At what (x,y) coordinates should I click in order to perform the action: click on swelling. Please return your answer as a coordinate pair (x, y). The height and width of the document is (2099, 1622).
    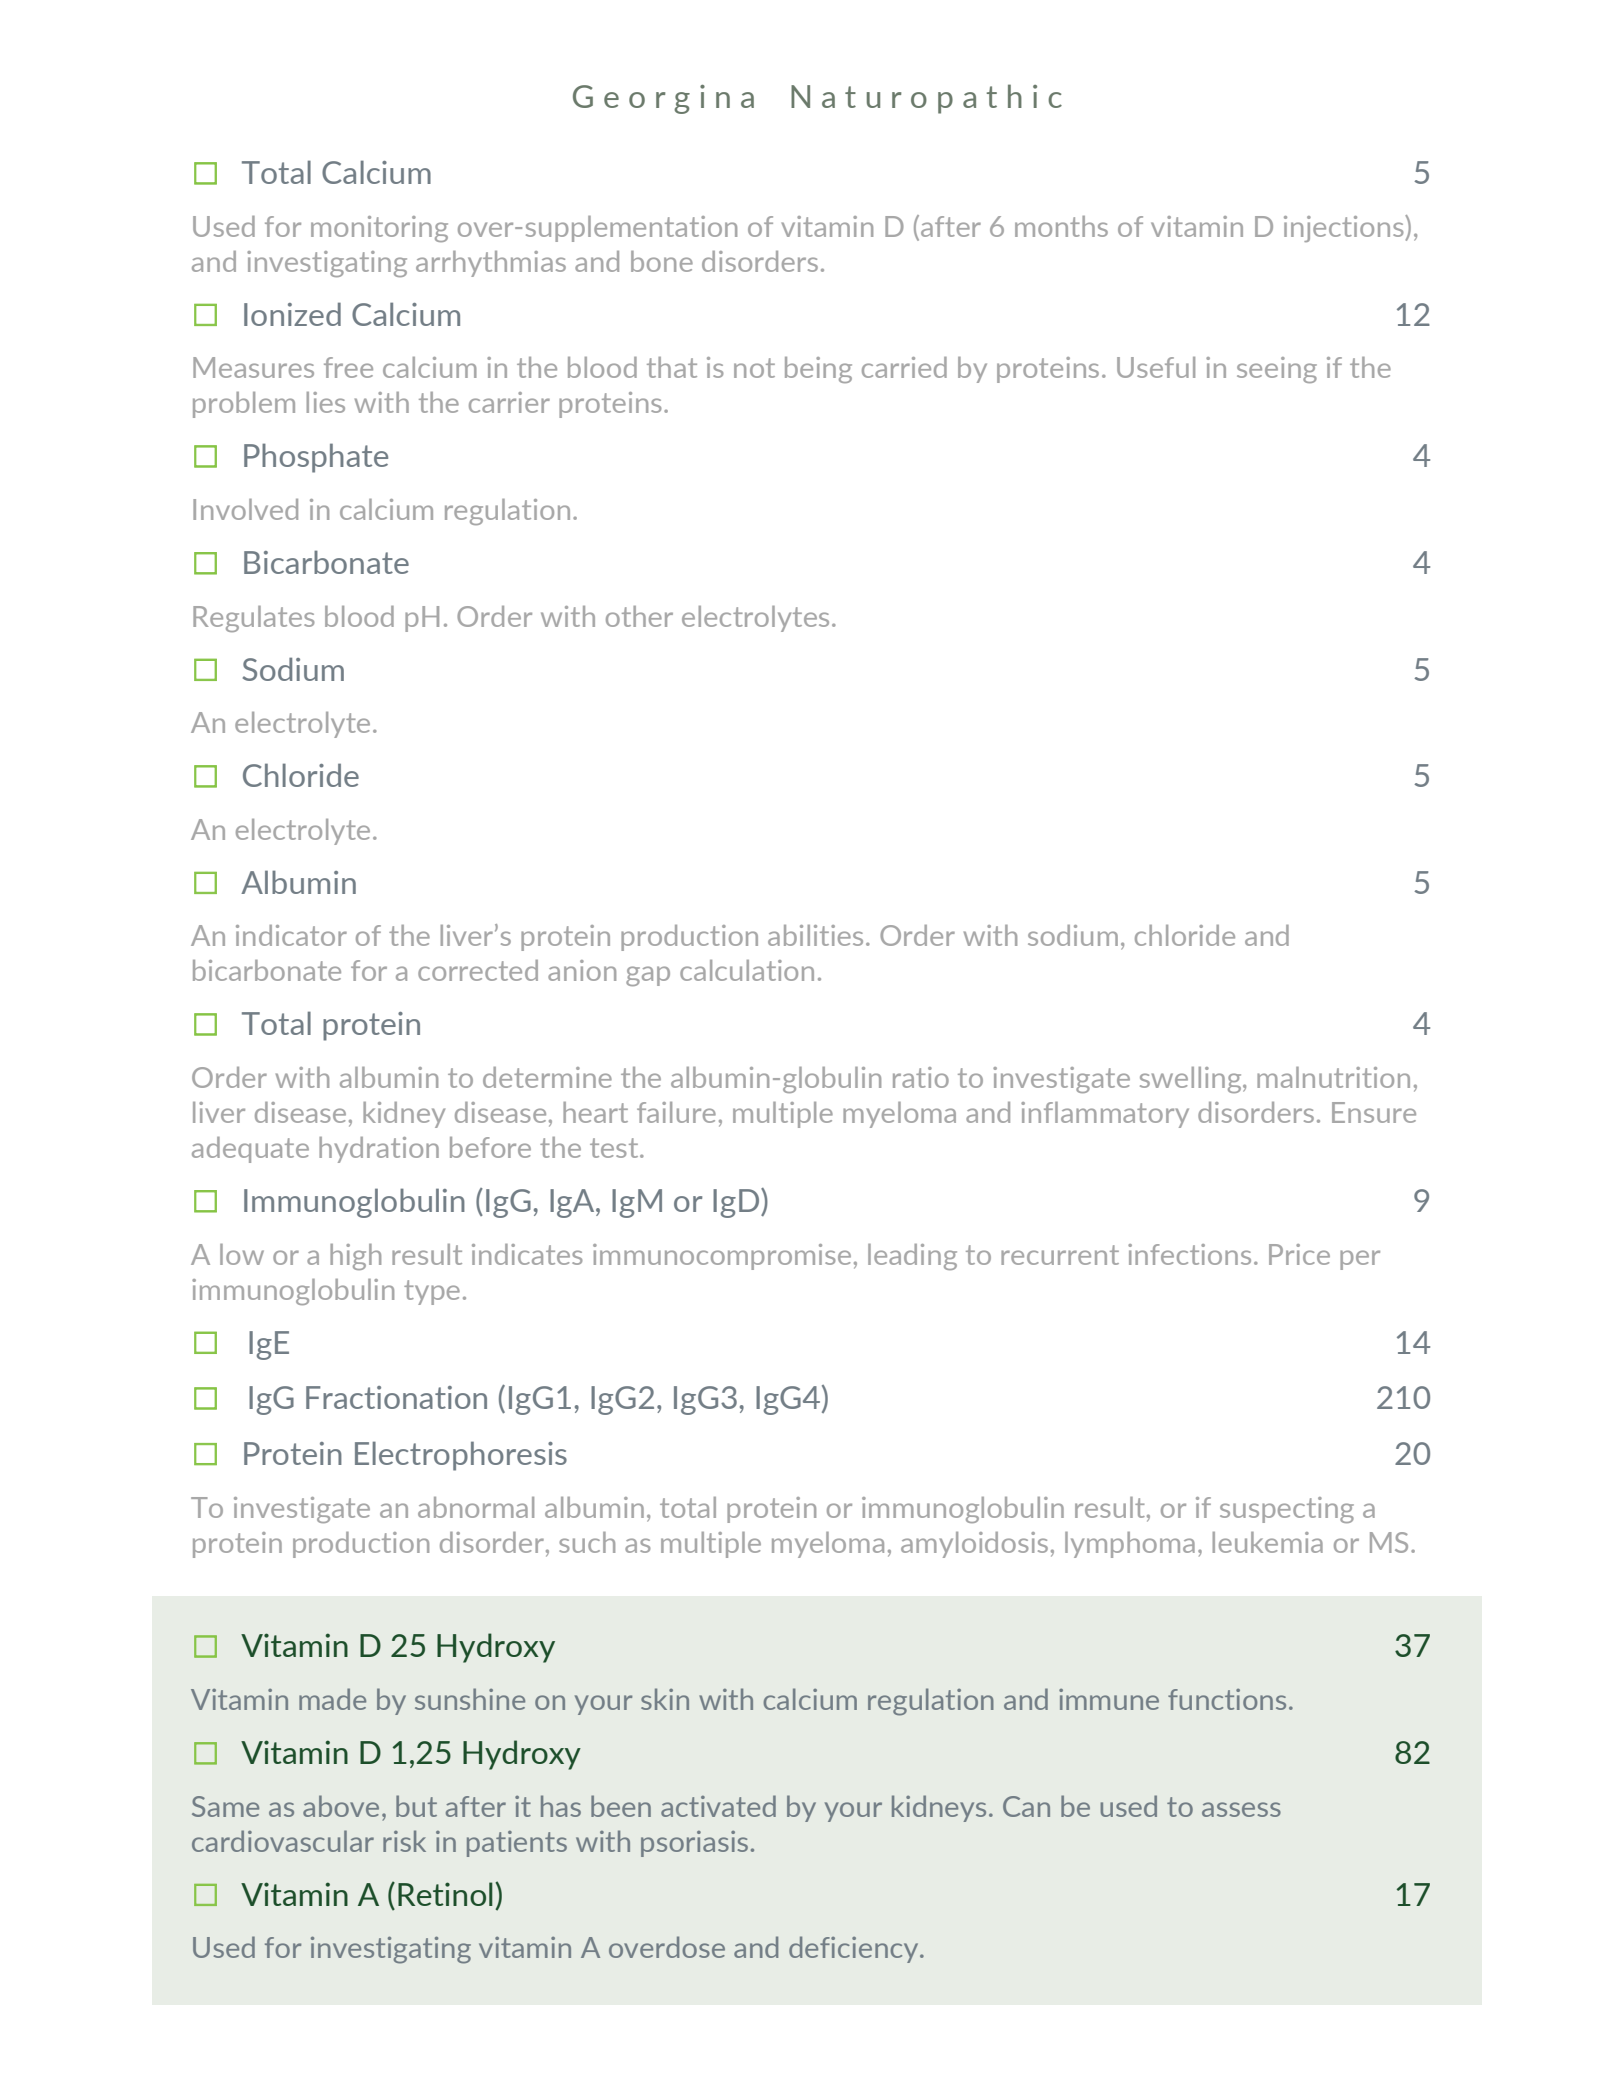
    Looking at the image, I should click on (1192, 1080).
